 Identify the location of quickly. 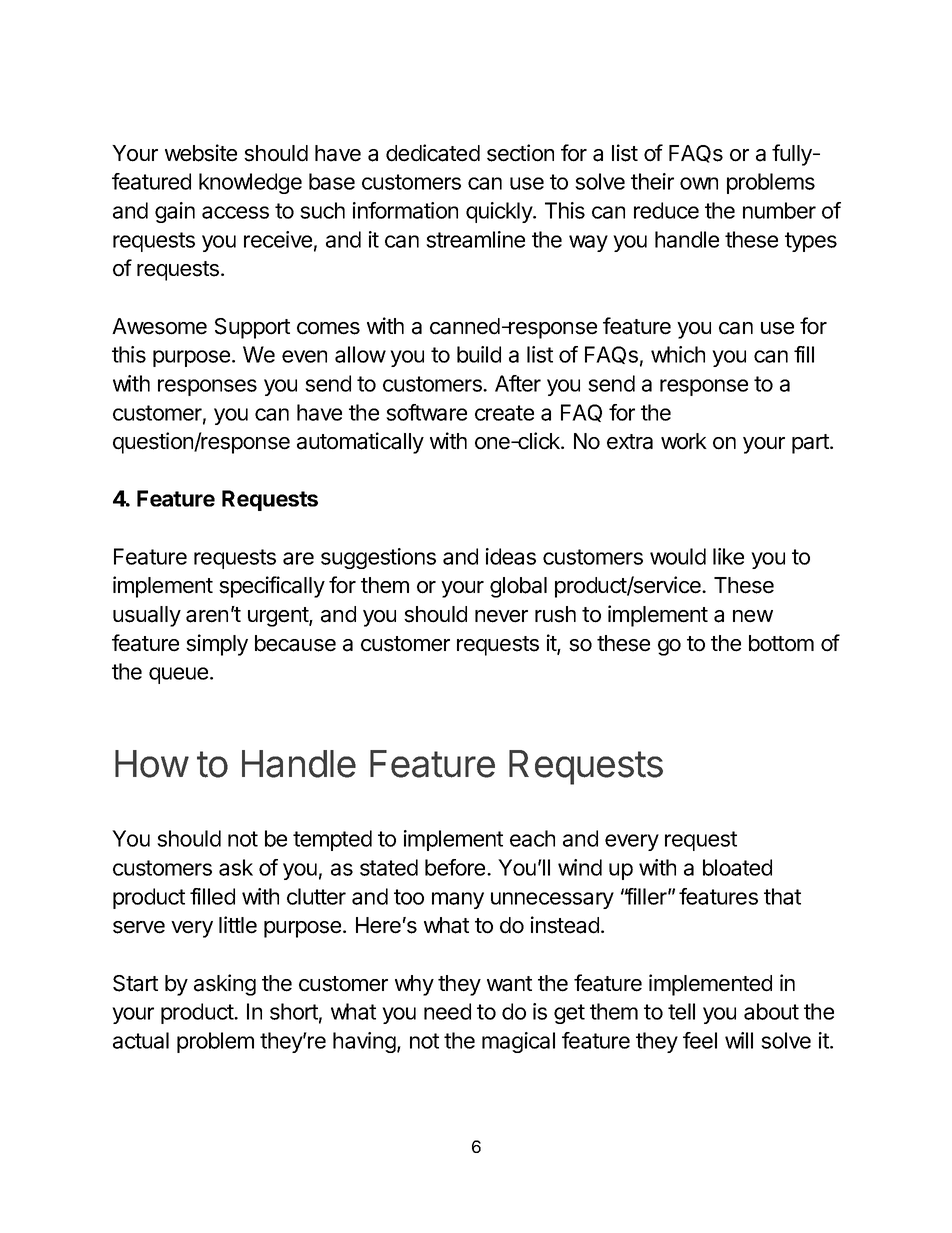
(500, 212).
